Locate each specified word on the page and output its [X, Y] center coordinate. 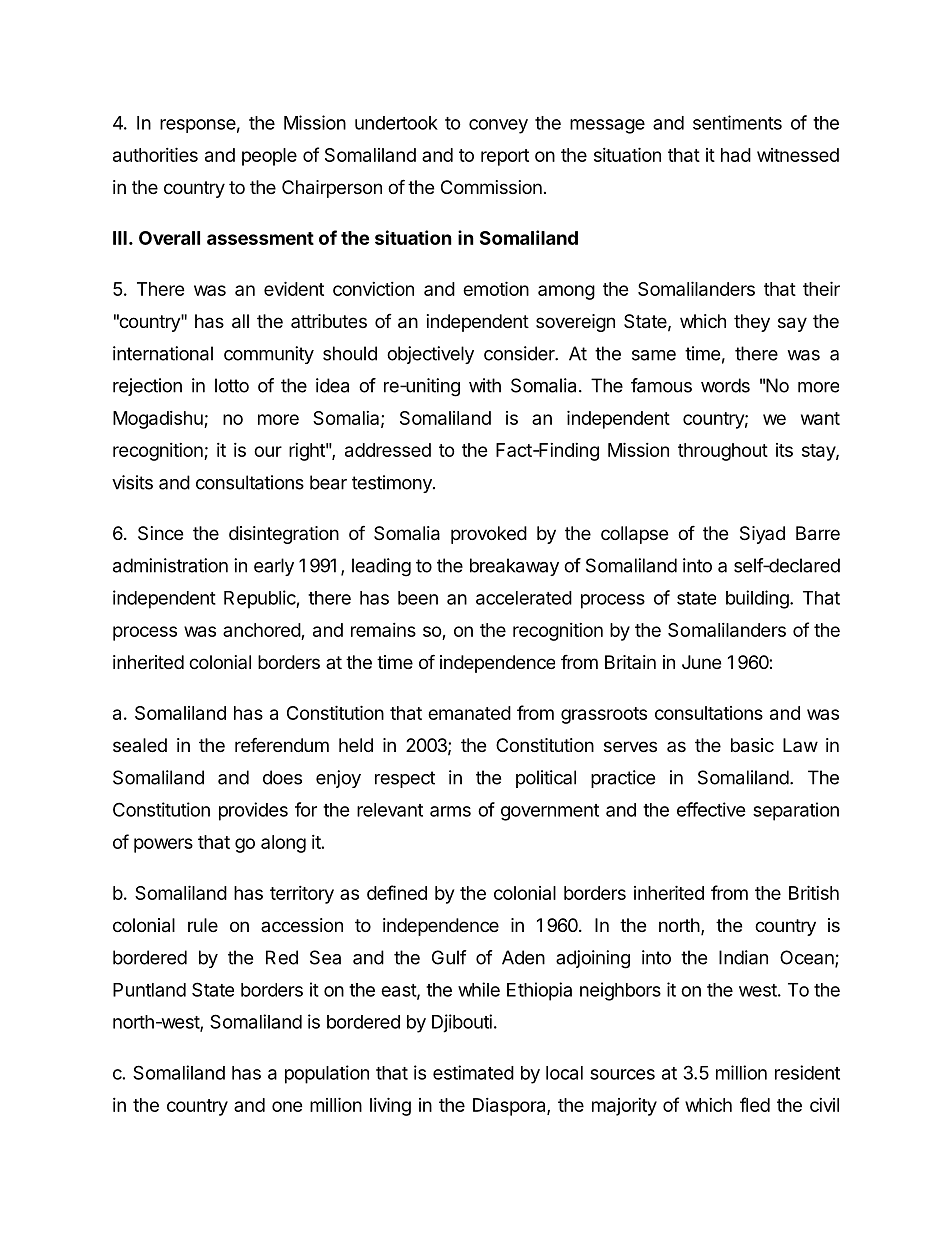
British [814, 892]
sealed [140, 745]
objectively [430, 355]
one [287, 1106]
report [505, 157]
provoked [489, 535]
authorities [155, 154]
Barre [818, 533]
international [163, 353]
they [752, 323]
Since [160, 533]
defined [397, 892]
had [736, 155]
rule [203, 925]
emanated [469, 713]
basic [752, 745]
